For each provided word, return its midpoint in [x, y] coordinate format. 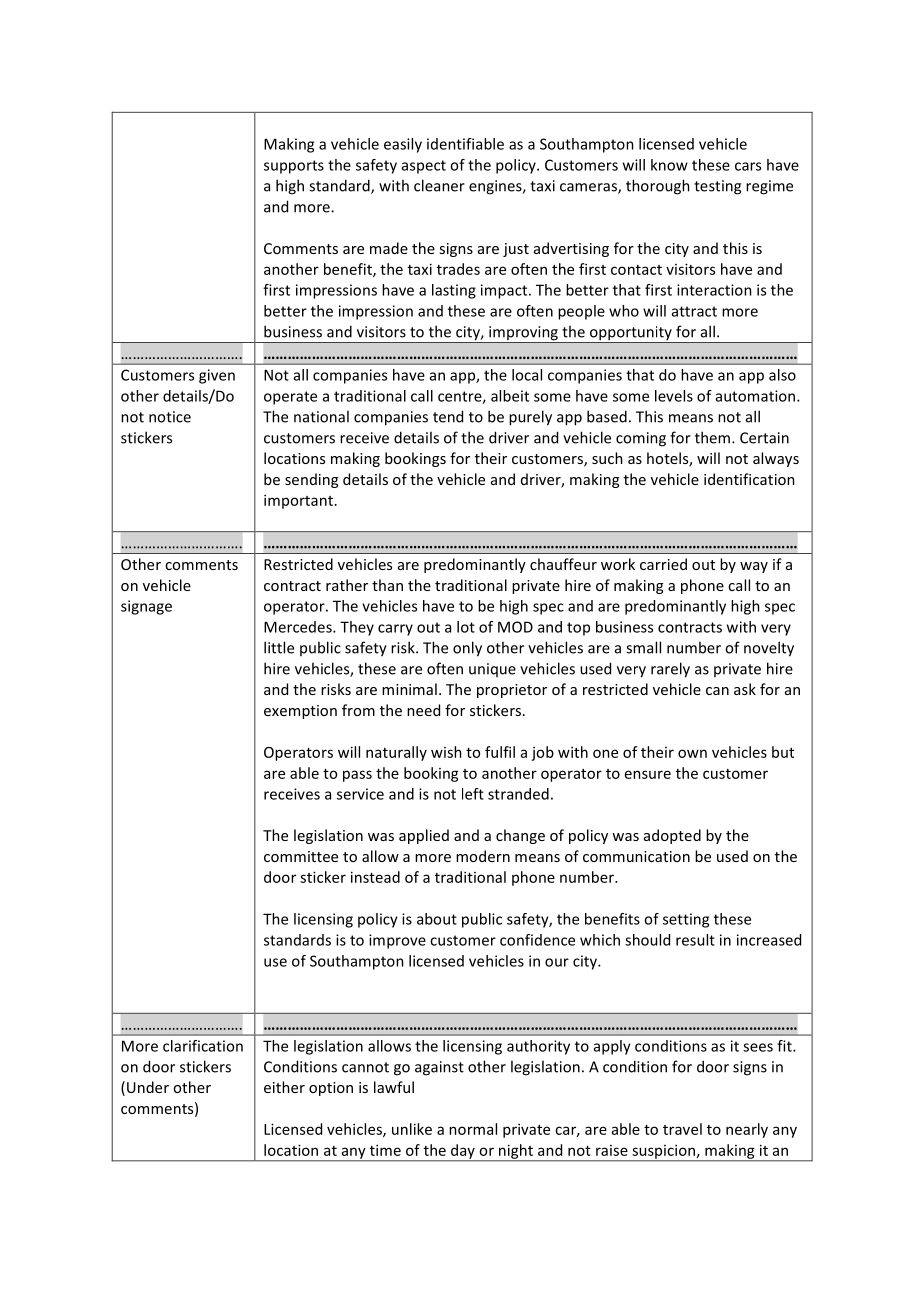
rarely [670, 670]
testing [717, 187]
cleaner [439, 185]
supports [294, 167]
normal [473, 1129]
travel [682, 1129]
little [279, 647]
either [284, 1087]
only [467, 649]
